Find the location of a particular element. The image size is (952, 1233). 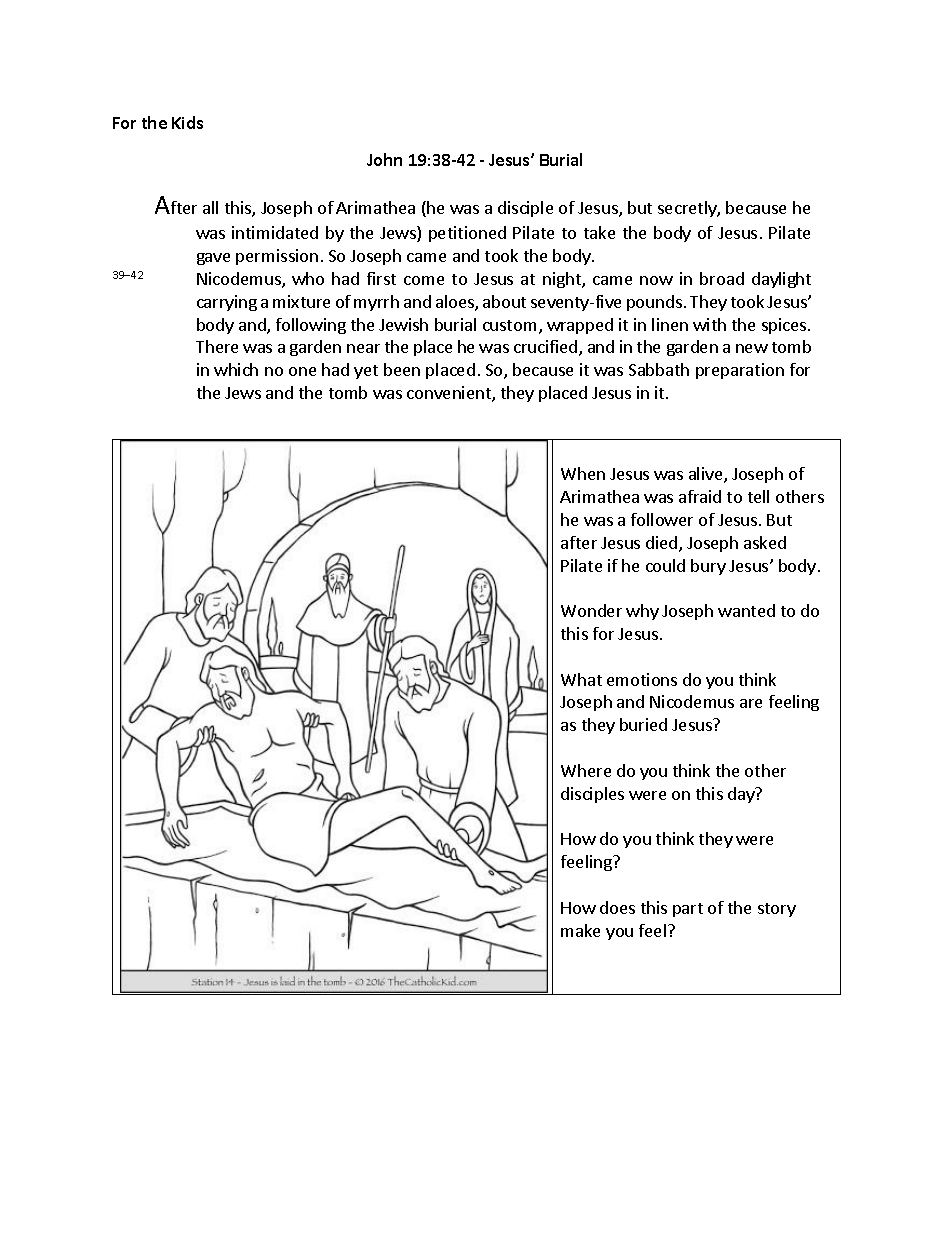

make is located at coordinates (580, 930).
